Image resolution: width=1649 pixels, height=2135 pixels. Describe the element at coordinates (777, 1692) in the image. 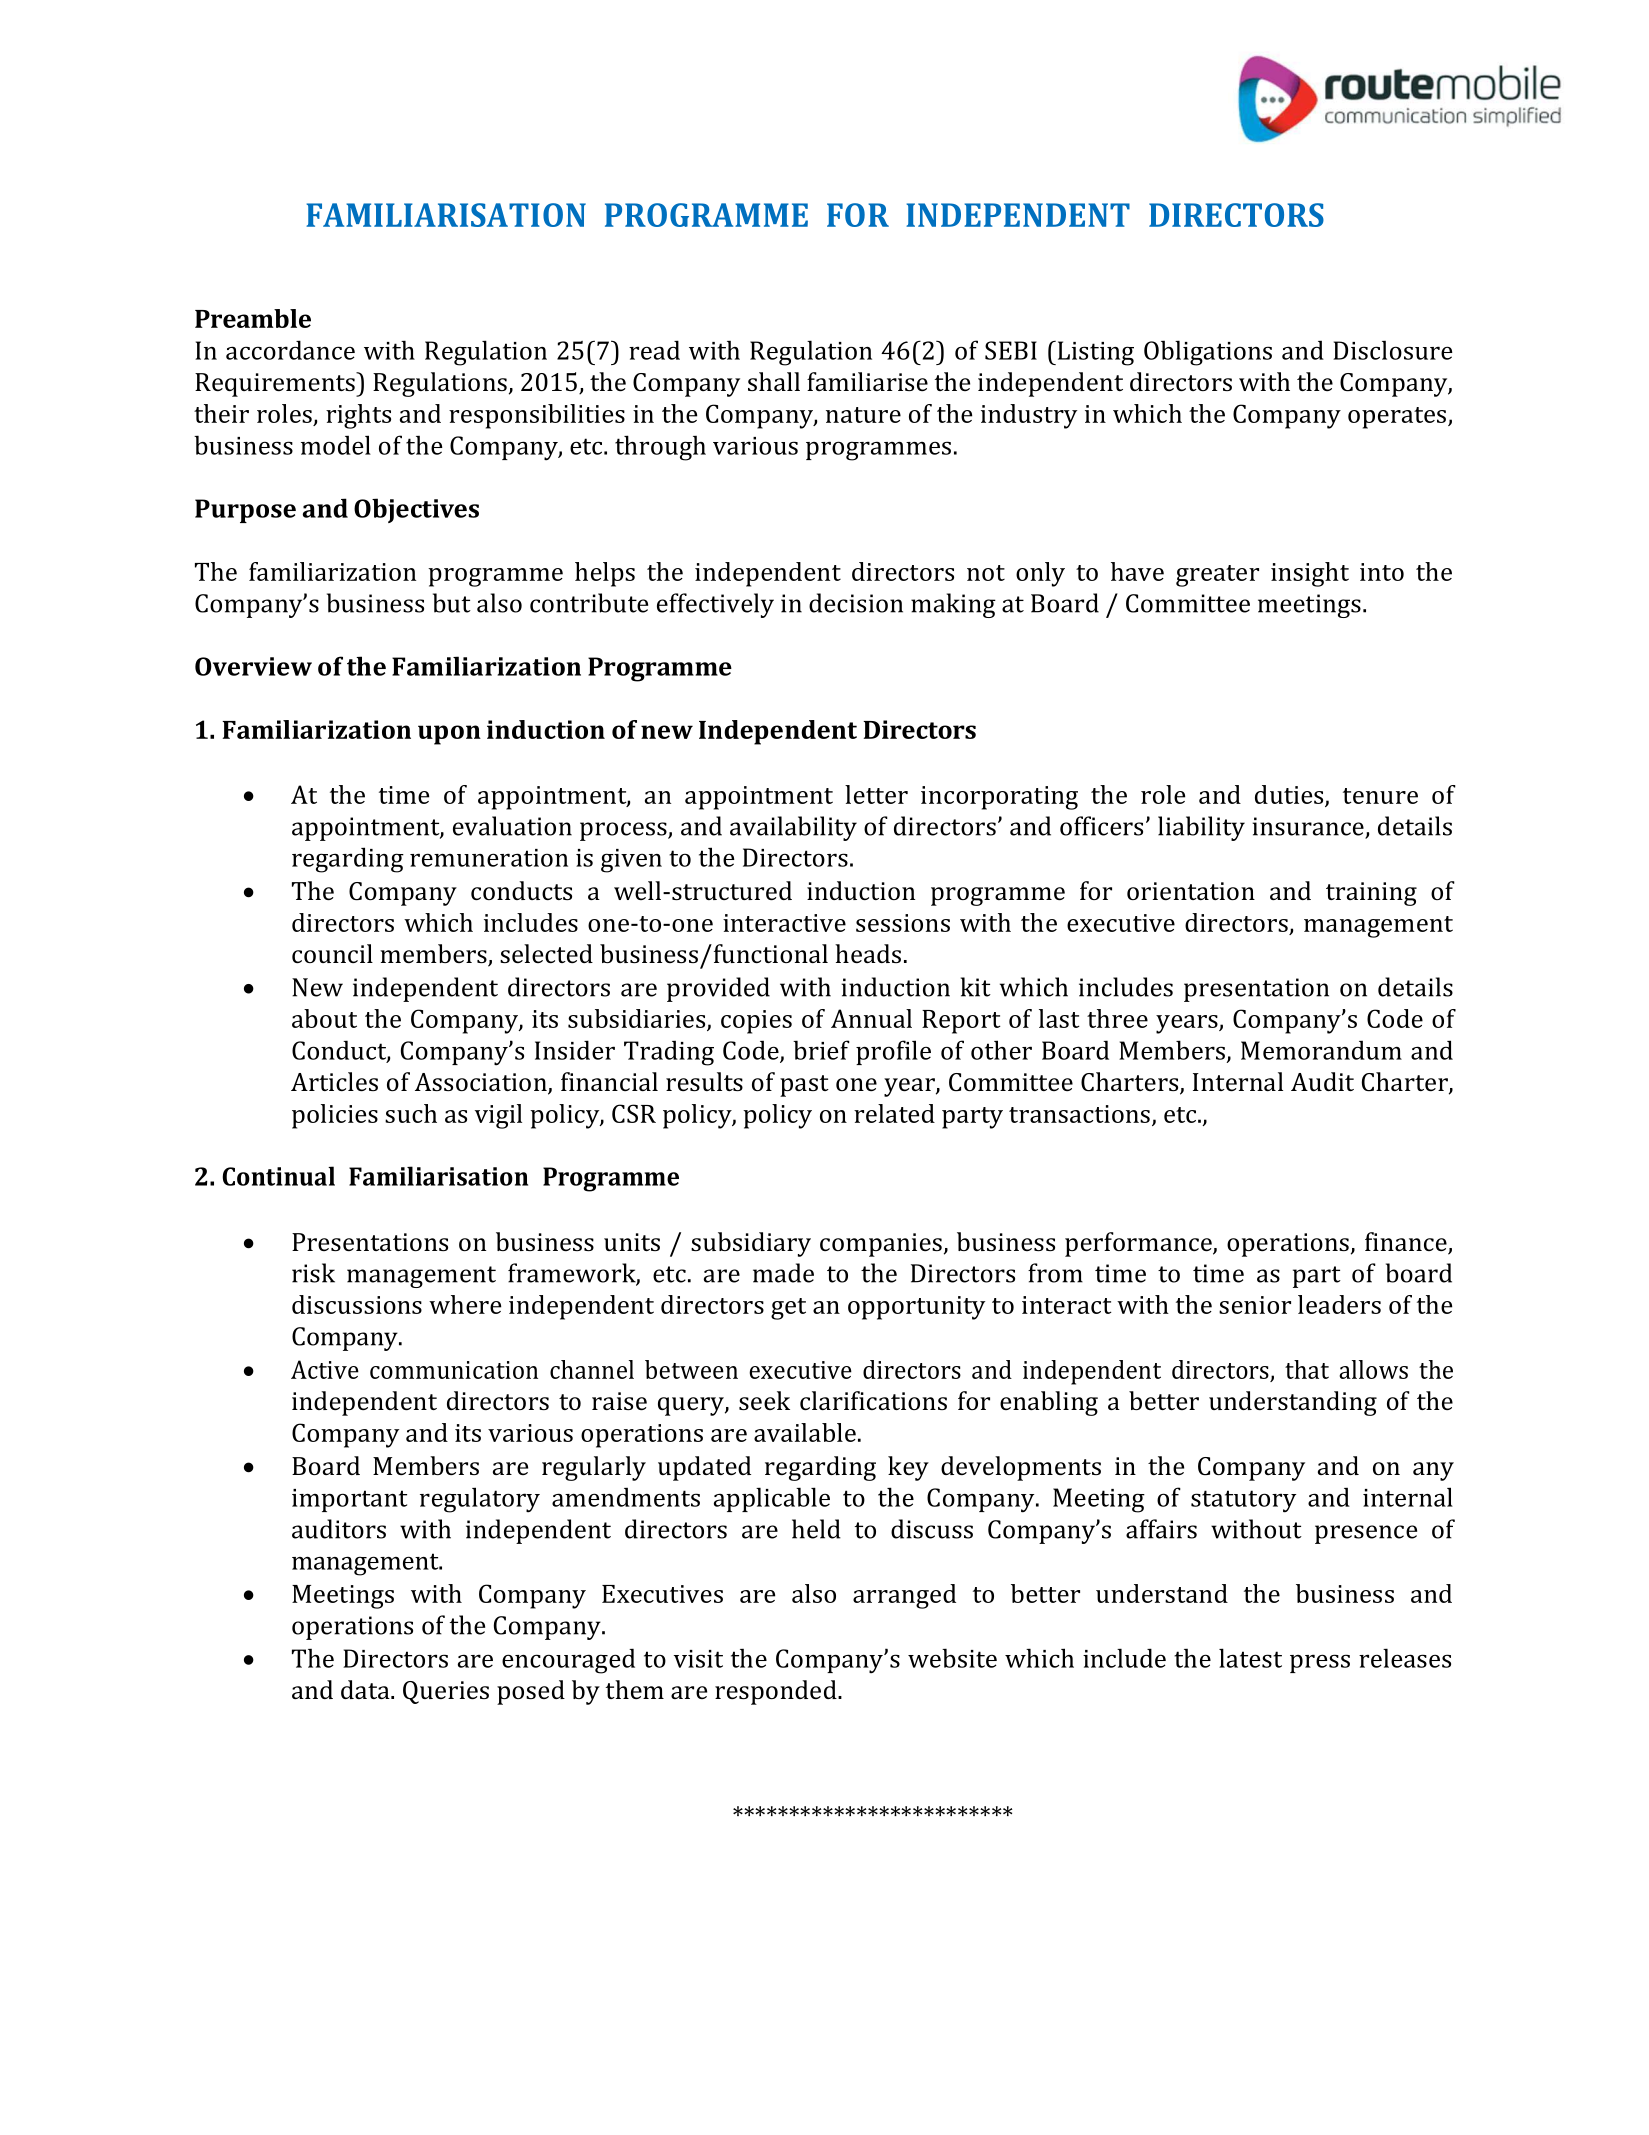

I see `responded` at that location.
